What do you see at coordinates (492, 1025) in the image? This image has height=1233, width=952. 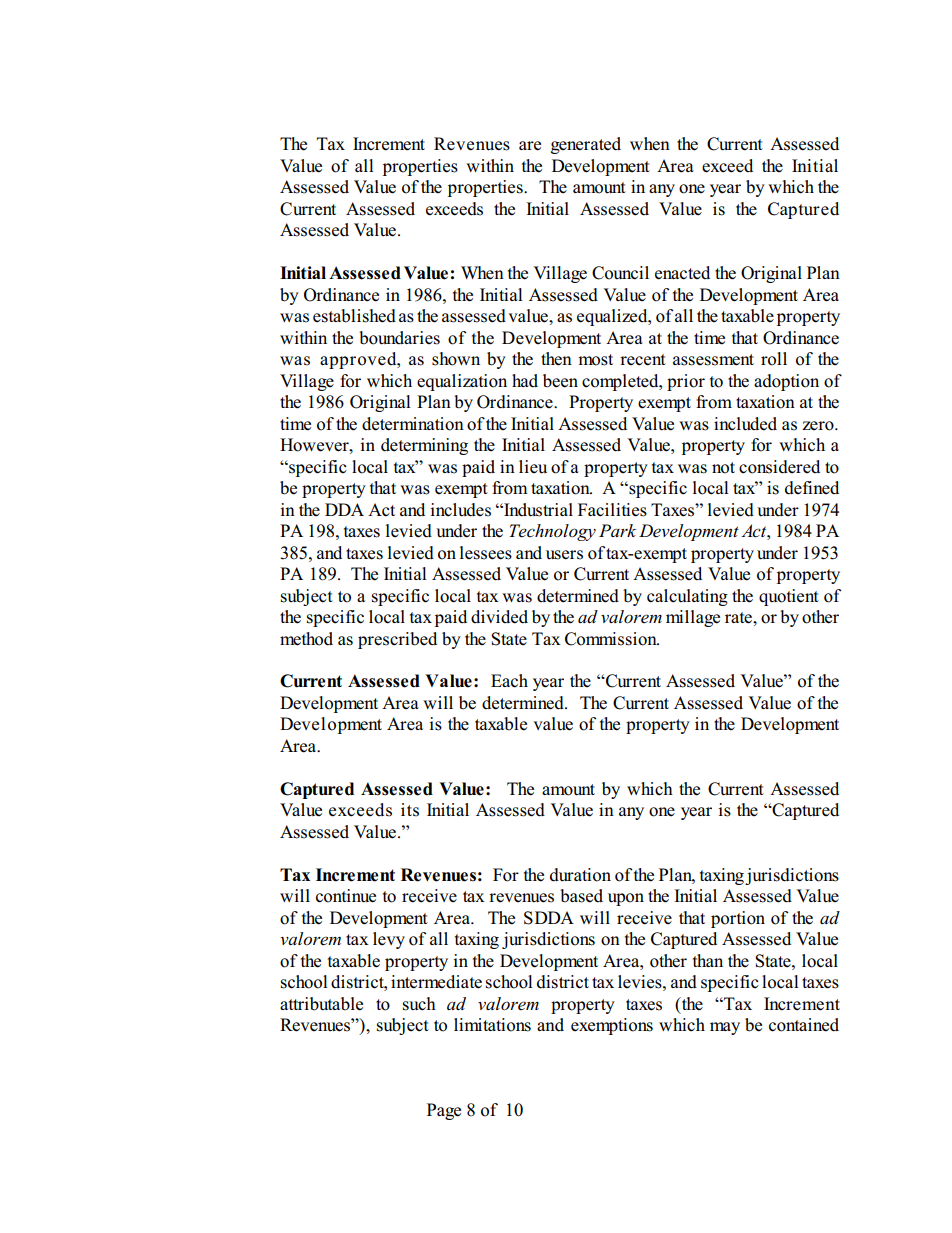 I see `limitations` at bounding box center [492, 1025].
